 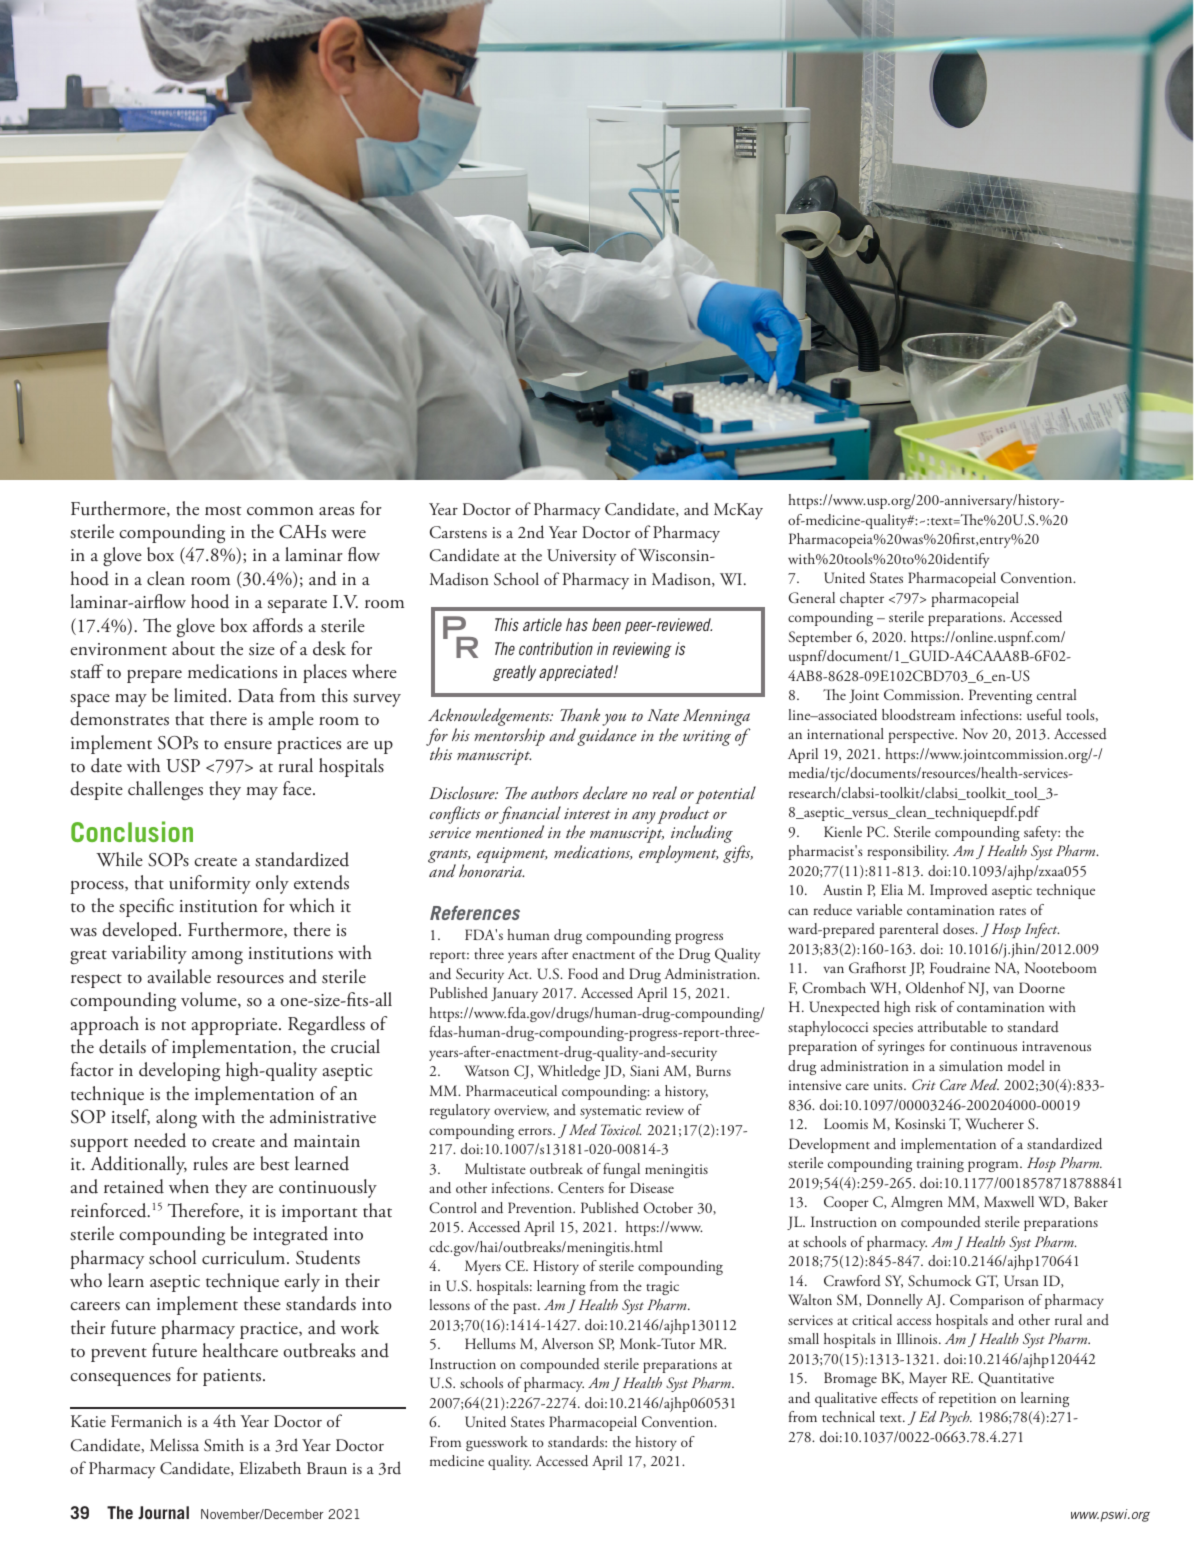 I want to click on most, so click(x=223, y=511).
